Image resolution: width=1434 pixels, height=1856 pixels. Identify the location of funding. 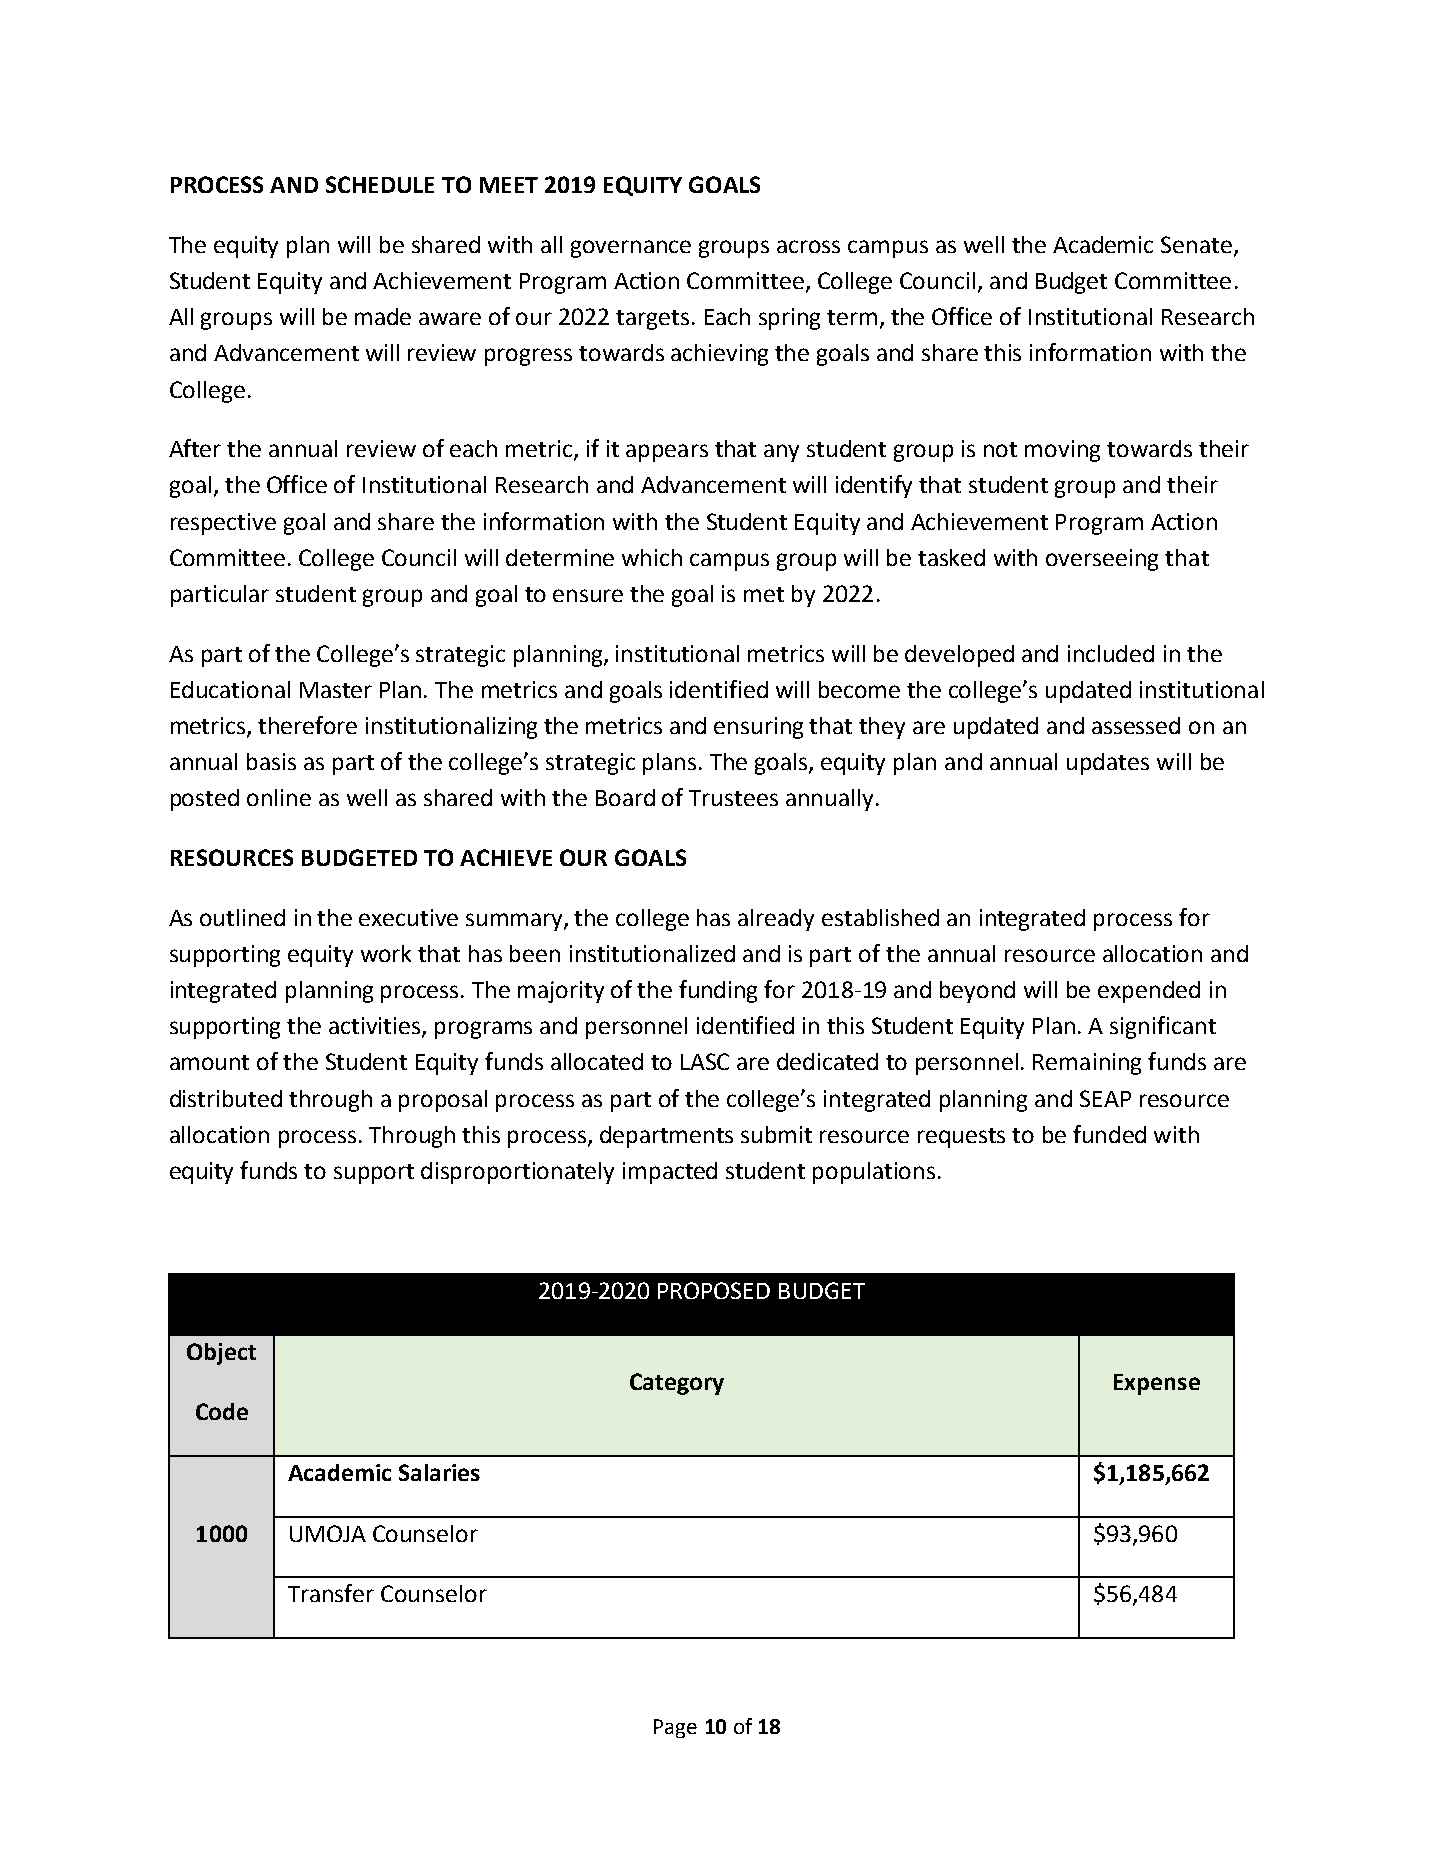
(718, 991).
